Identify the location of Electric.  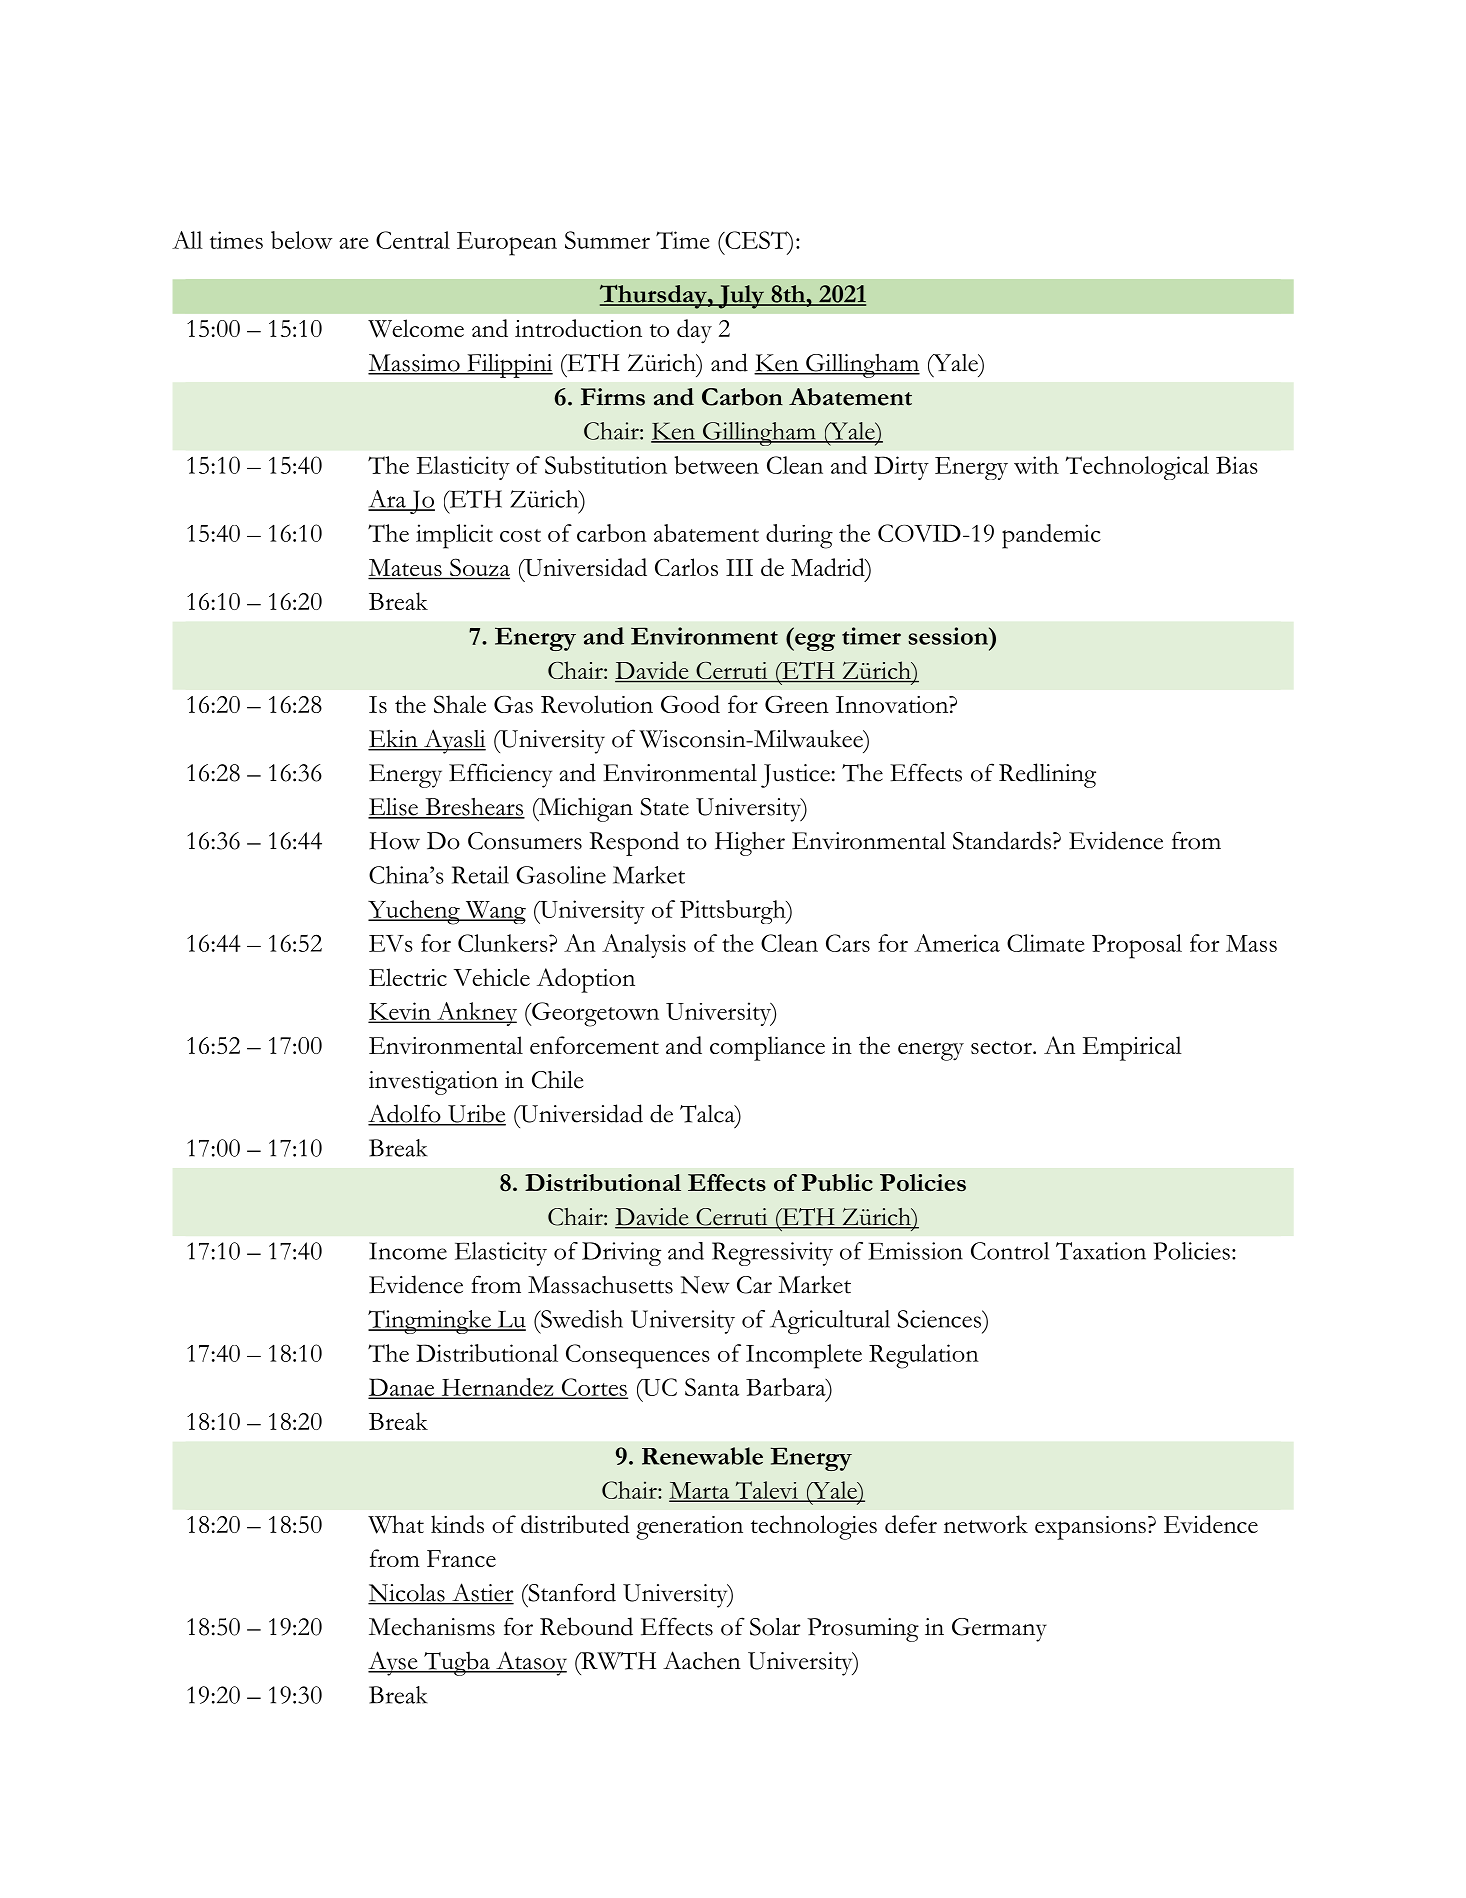
(408, 977).
